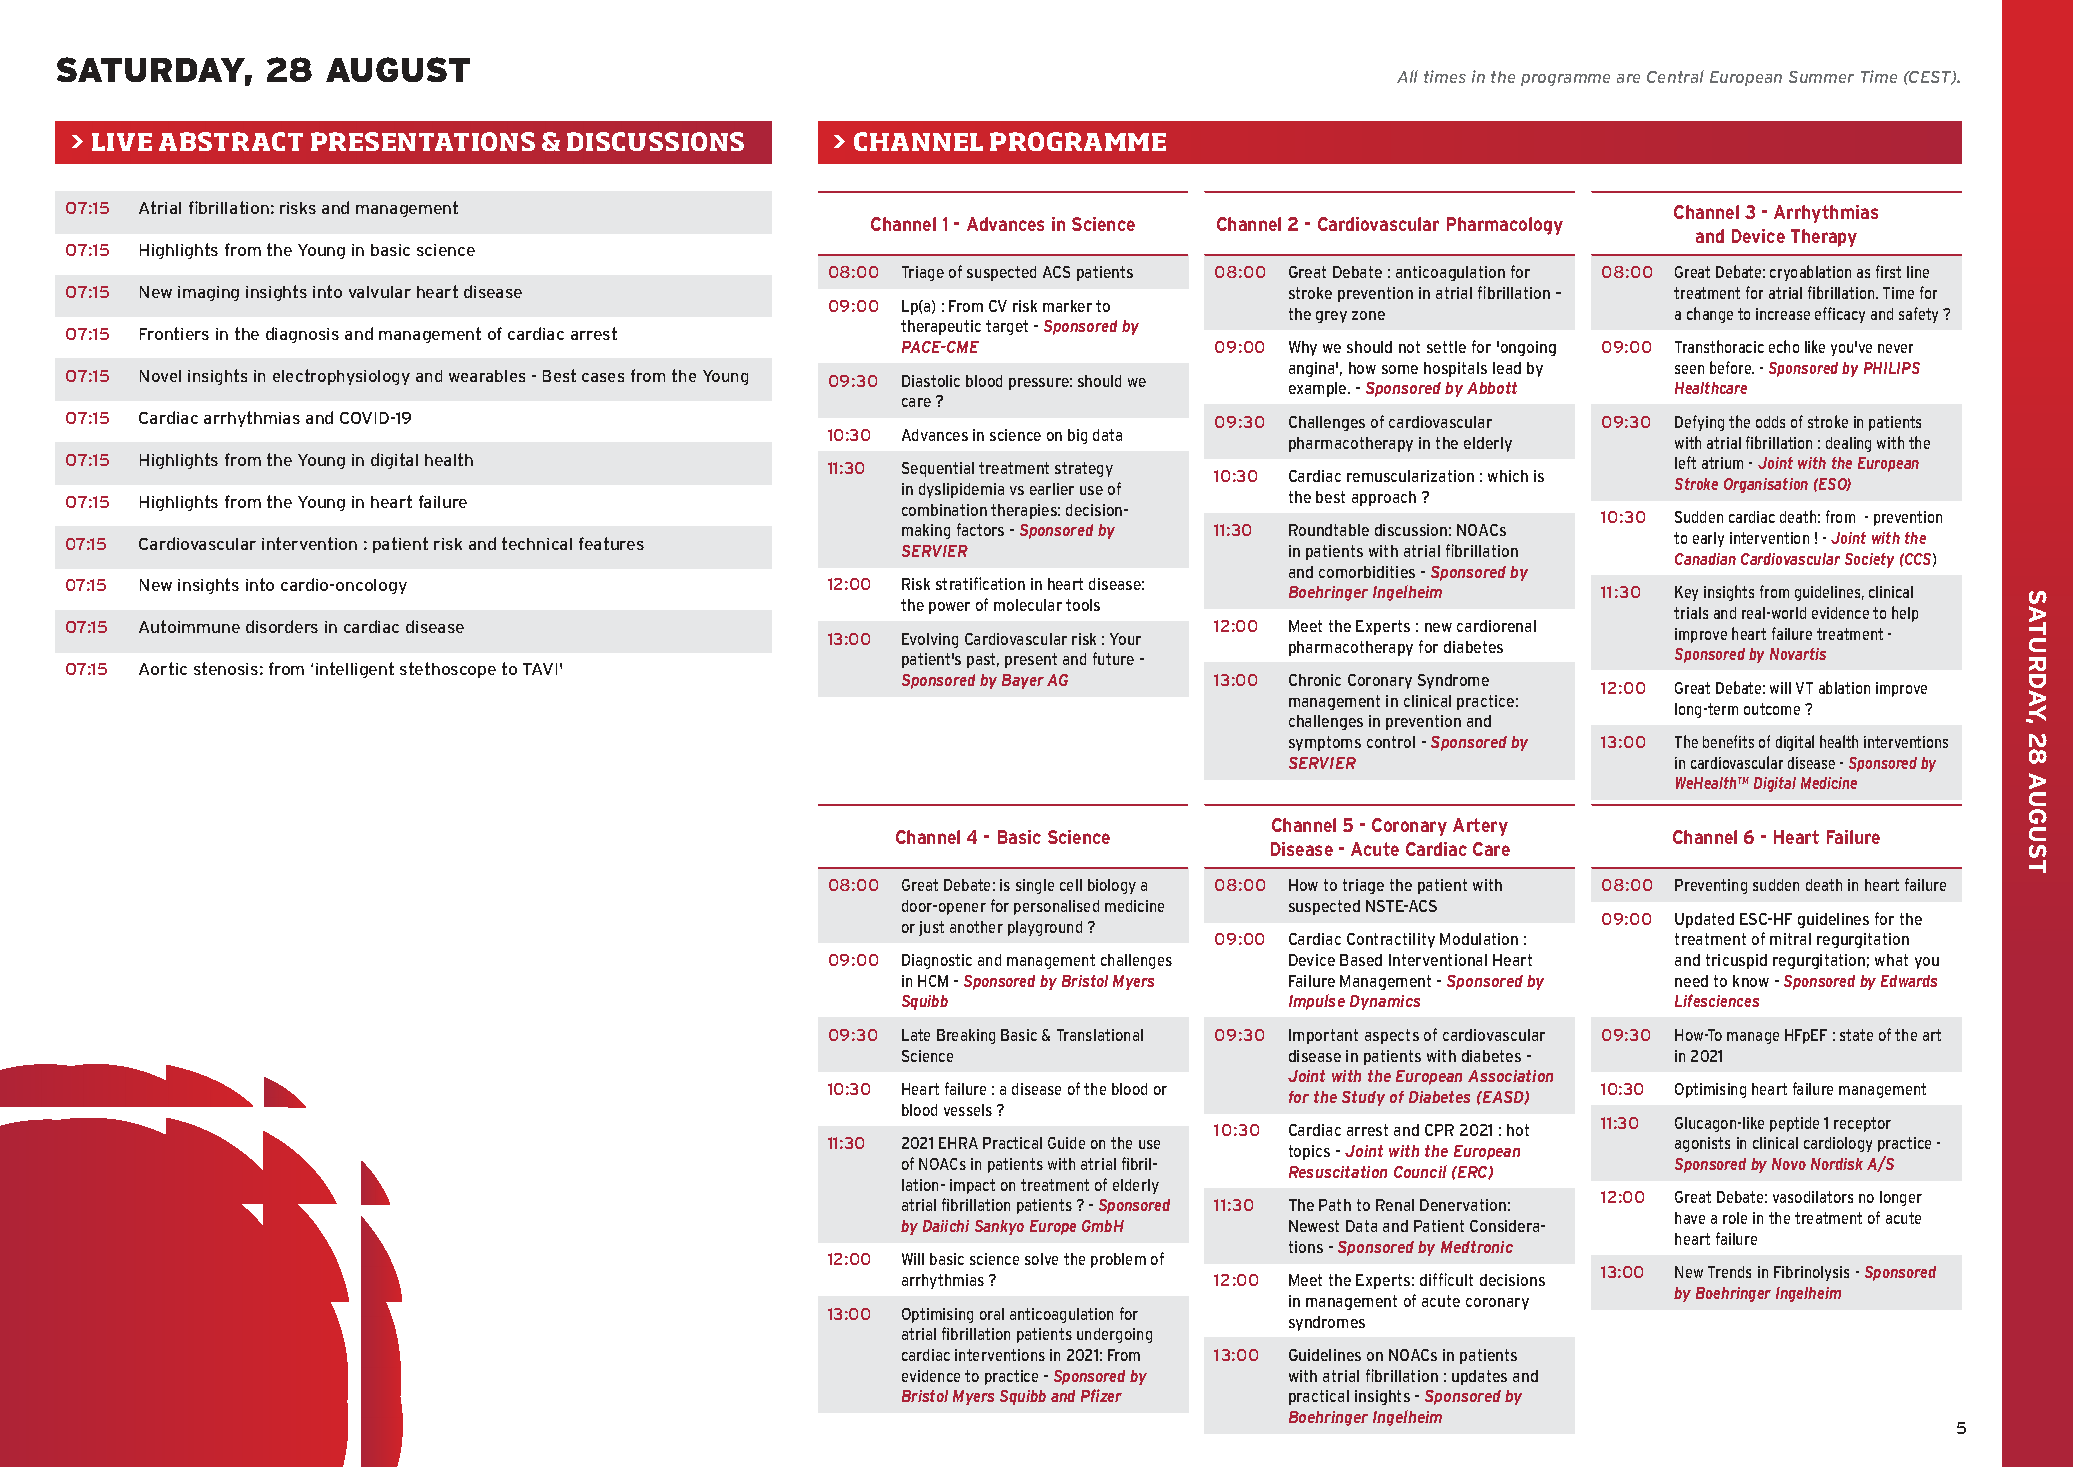 The width and height of the screenshot is (2073, 1467). I want to click on ABSTRACT, so click(231, 141).
